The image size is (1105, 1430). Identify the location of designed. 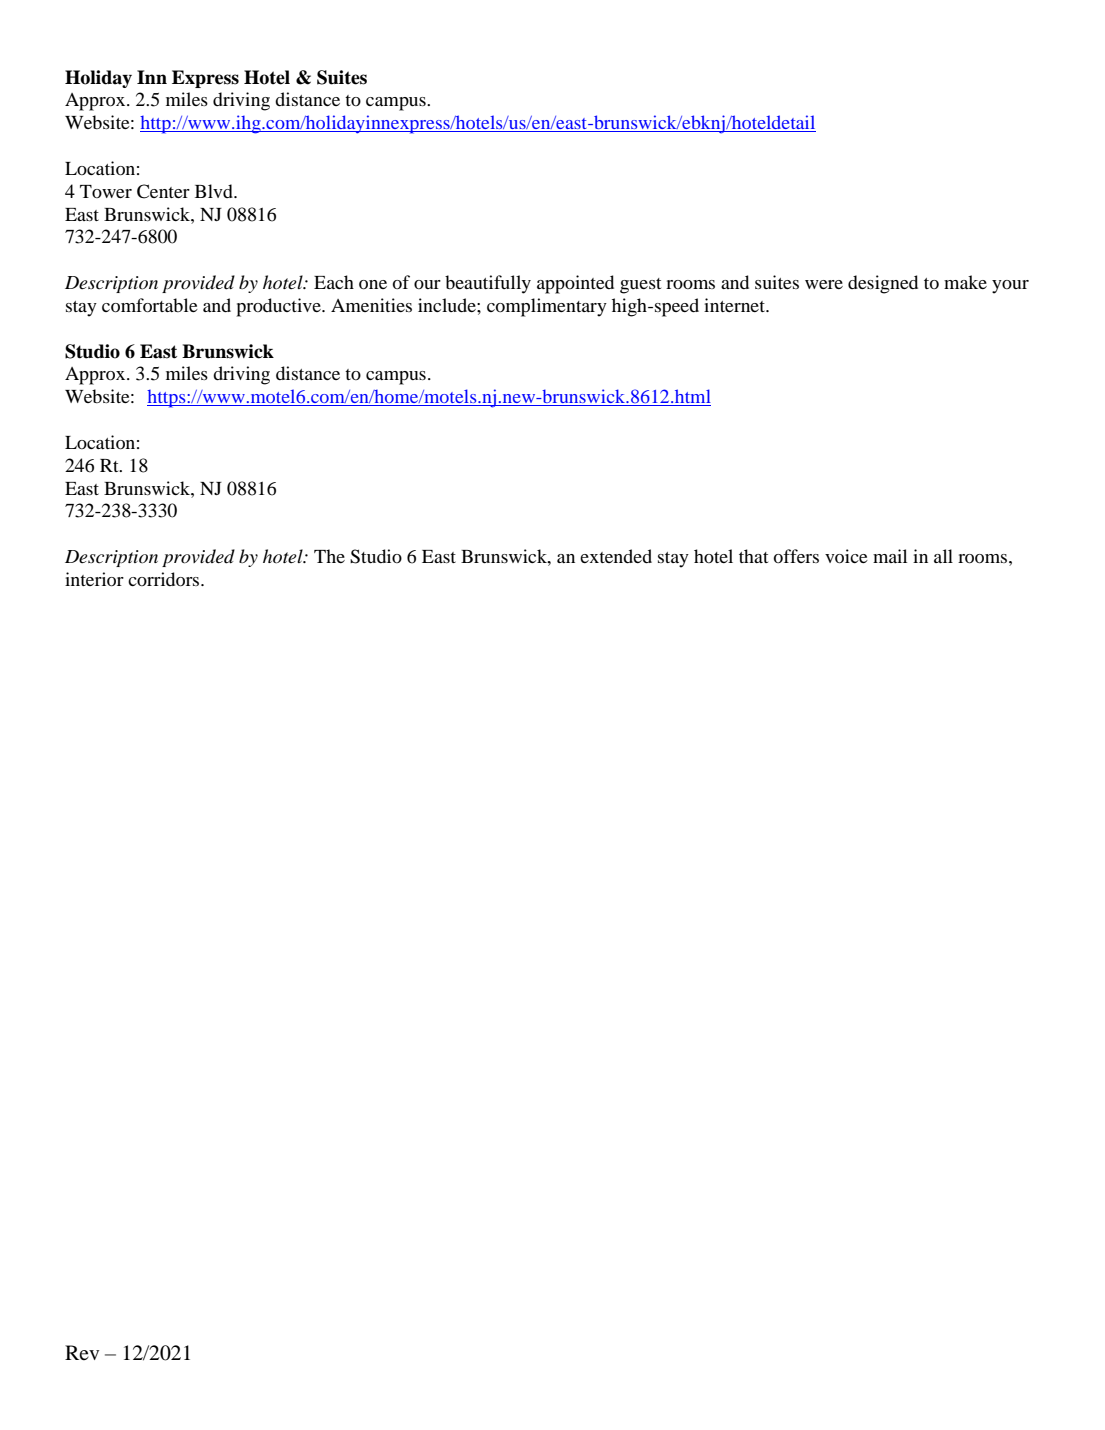
(883, 284).
